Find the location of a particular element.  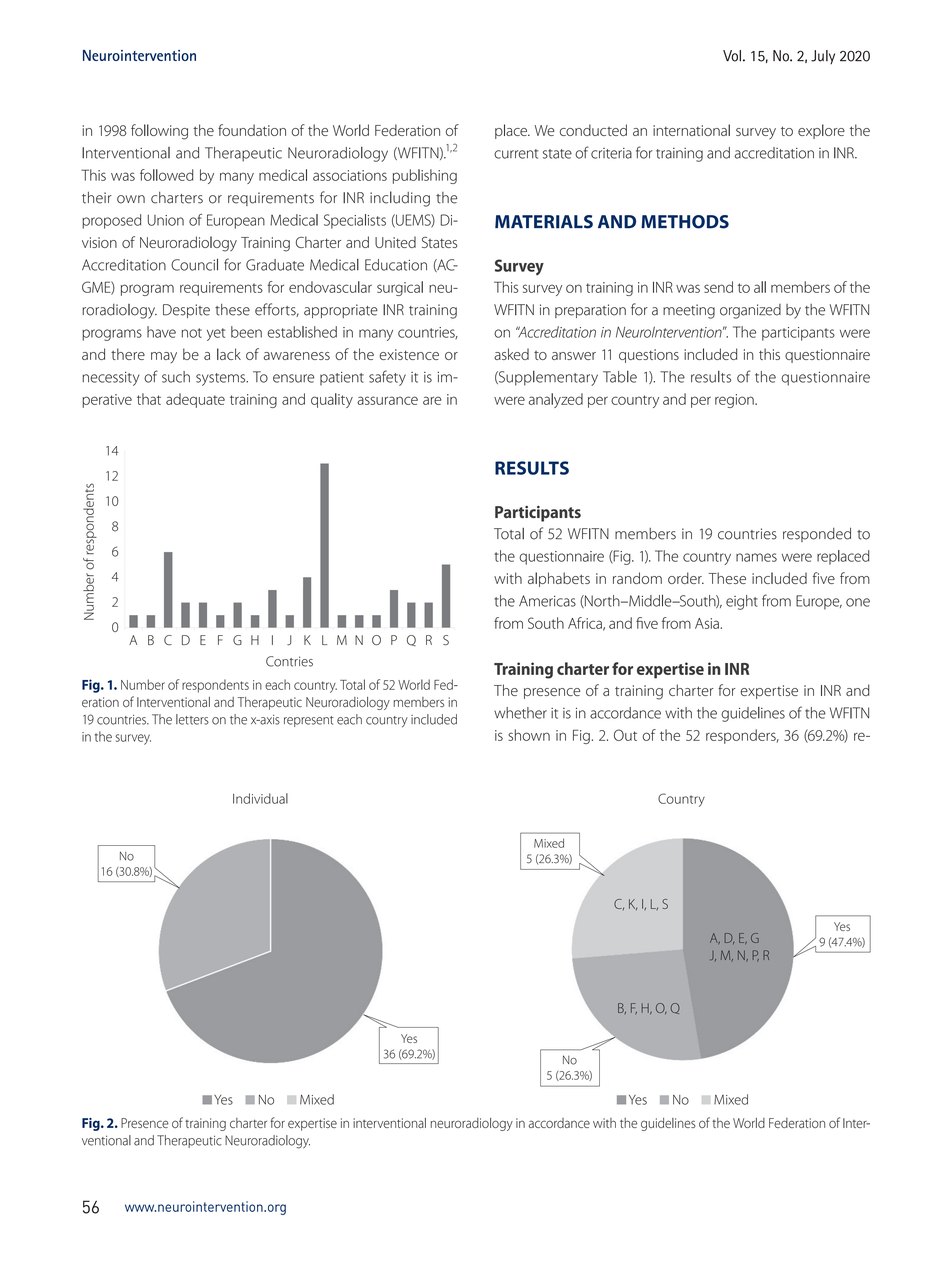

Individual is located at coordinates (260, 798).
